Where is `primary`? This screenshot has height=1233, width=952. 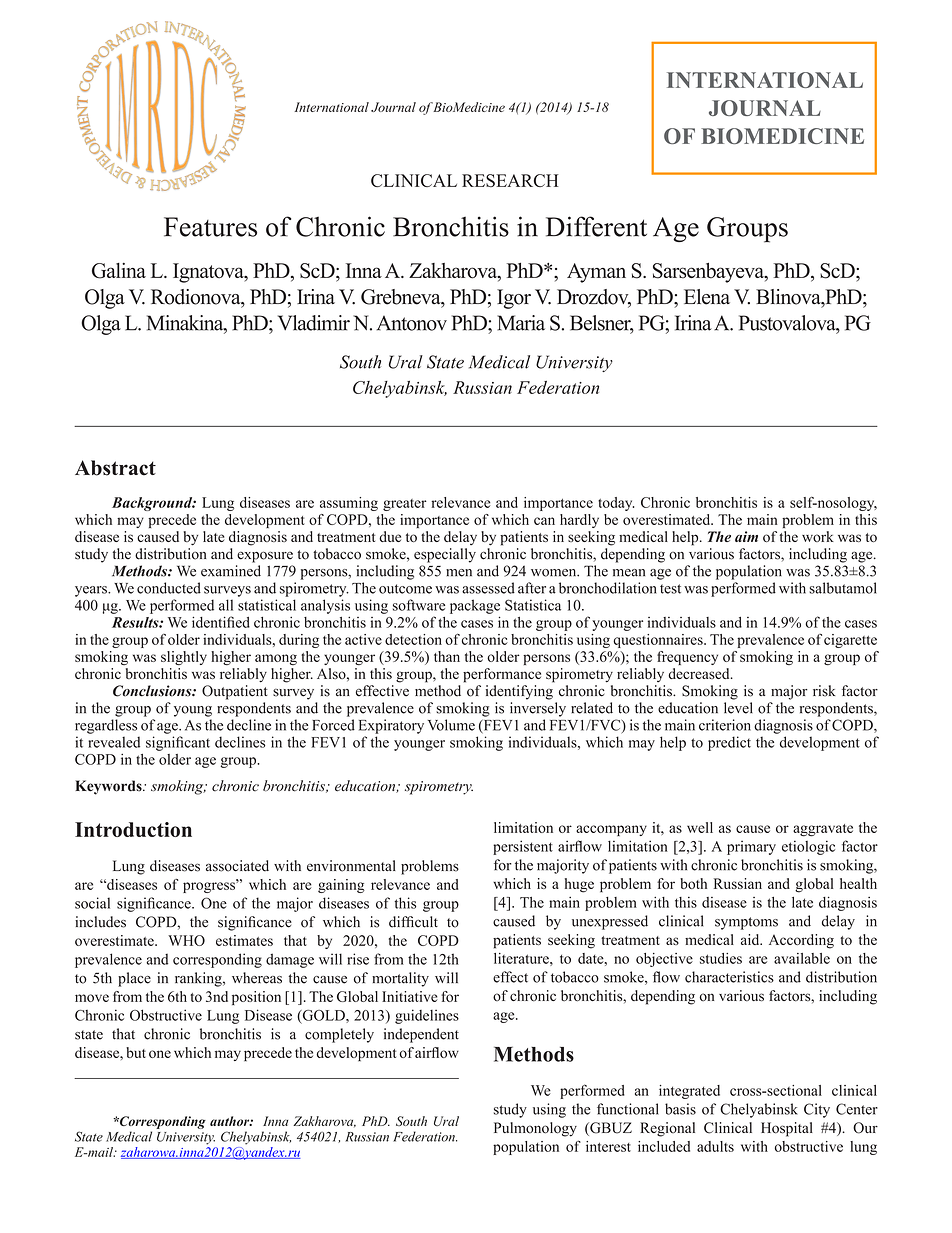
primary is located at coordinates (751, 848).
